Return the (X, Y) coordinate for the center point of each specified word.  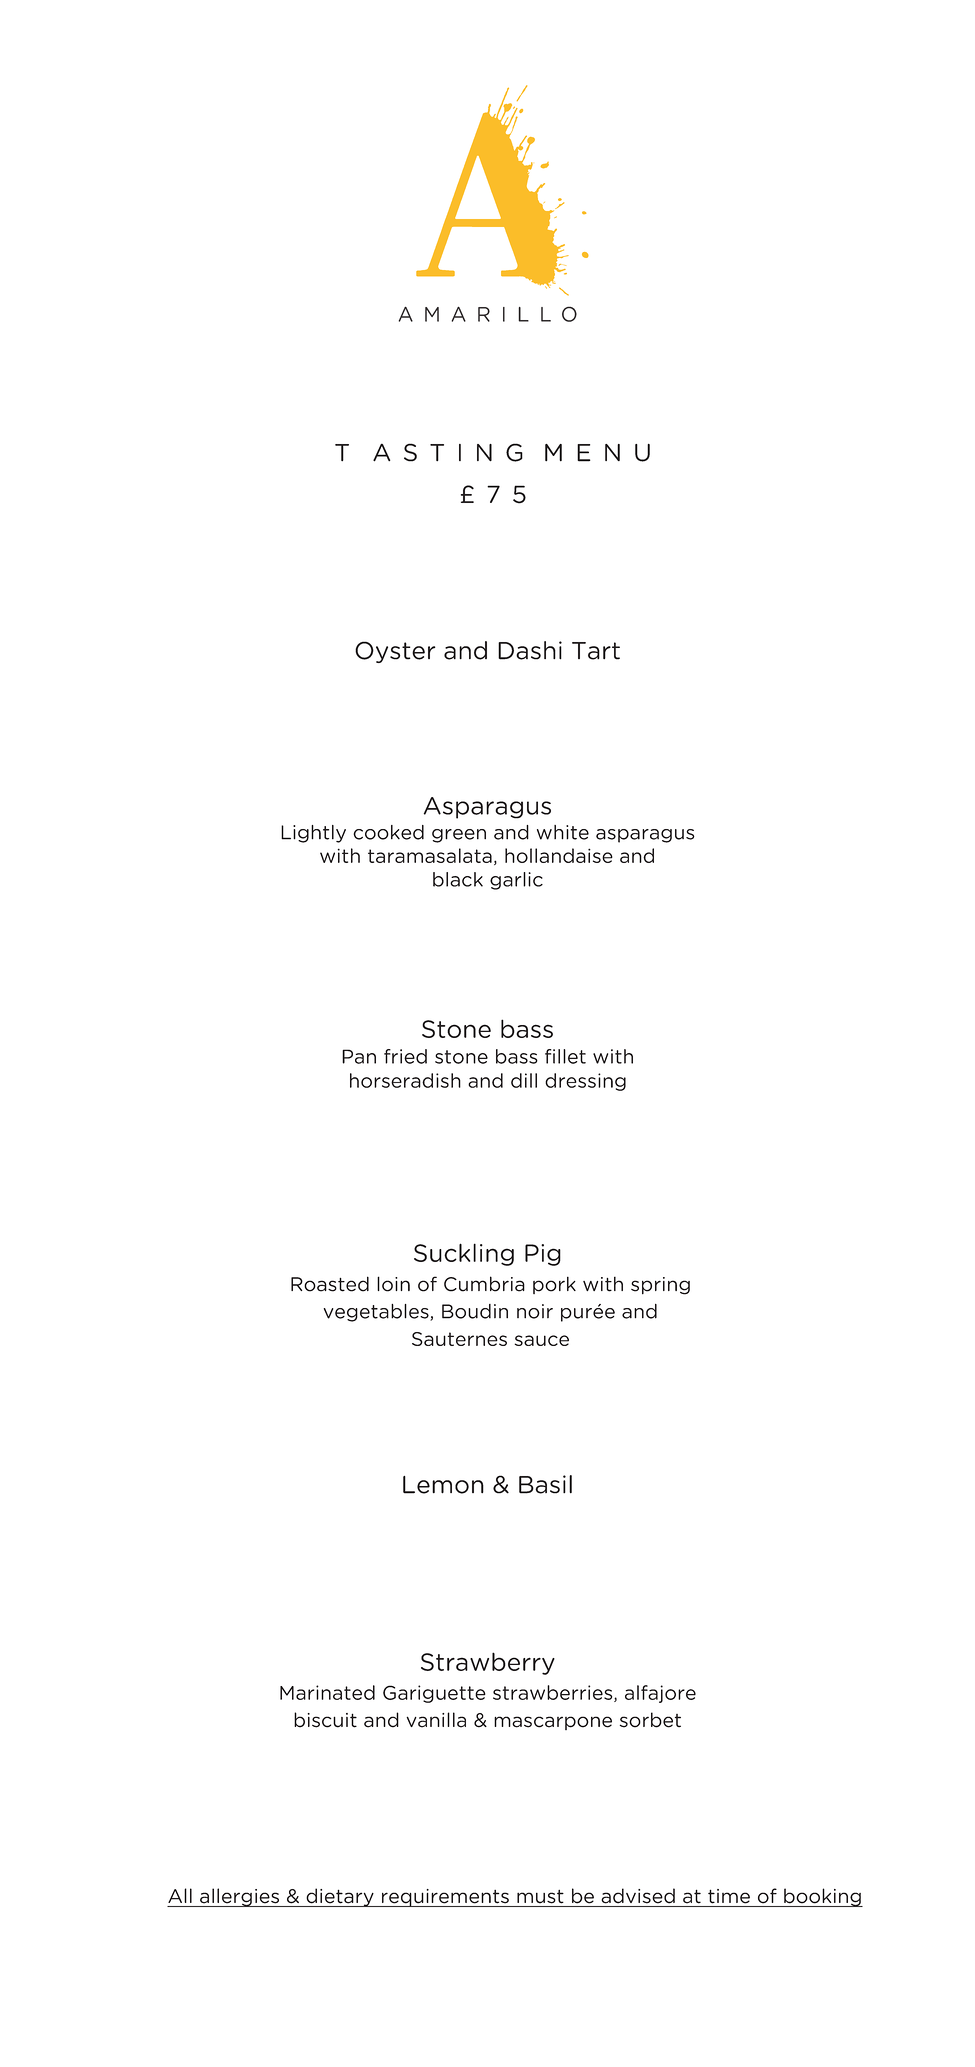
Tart (596, 651)
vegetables (377, 1313)
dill (524, 1080)
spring (660, 1286)
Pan (359, 1056)
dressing (585, 1082)
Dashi (530, 650)
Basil (545, 1484)
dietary (340, 1897)
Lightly (313, 834)
